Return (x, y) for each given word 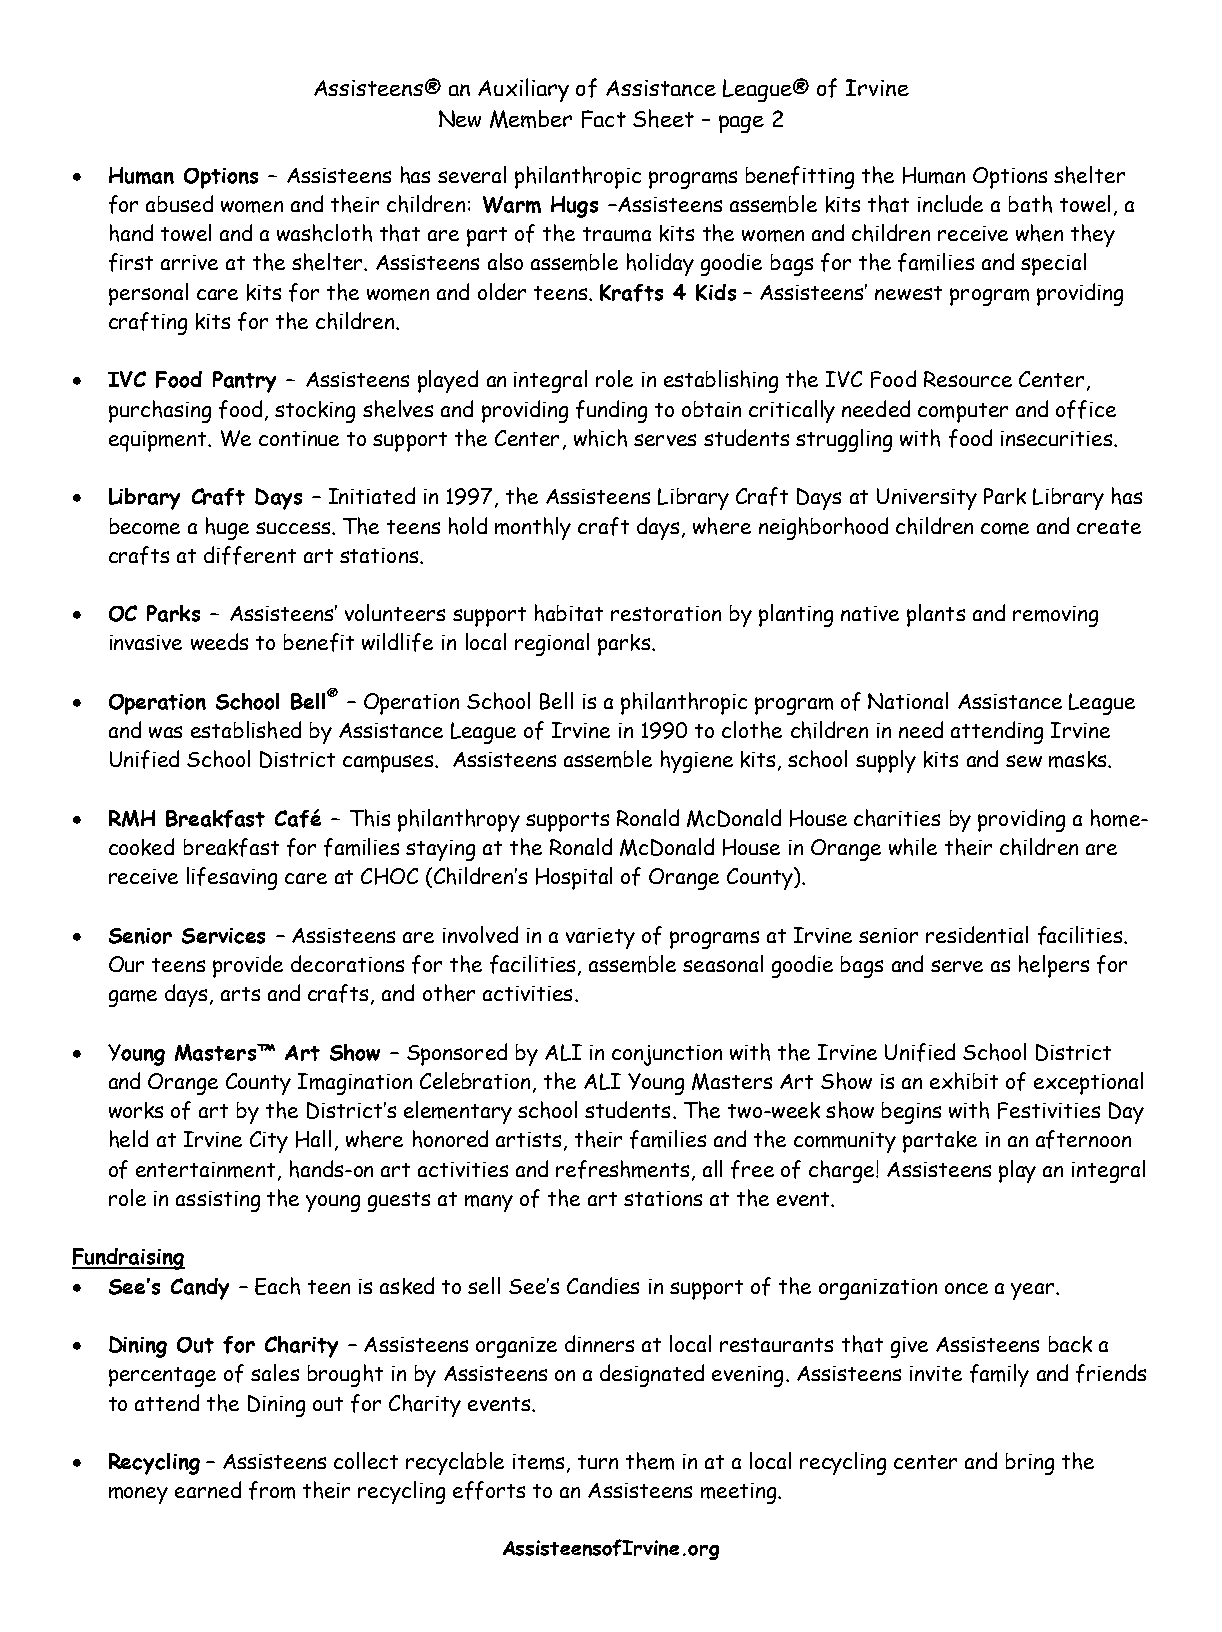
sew (1024, 761)
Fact (604, 119)
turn (598, 1462)
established (246, 730)
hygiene (697, 761)
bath (1030, 204)
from (272, 1490)
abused (179, 203)
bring (1030, 1464)
